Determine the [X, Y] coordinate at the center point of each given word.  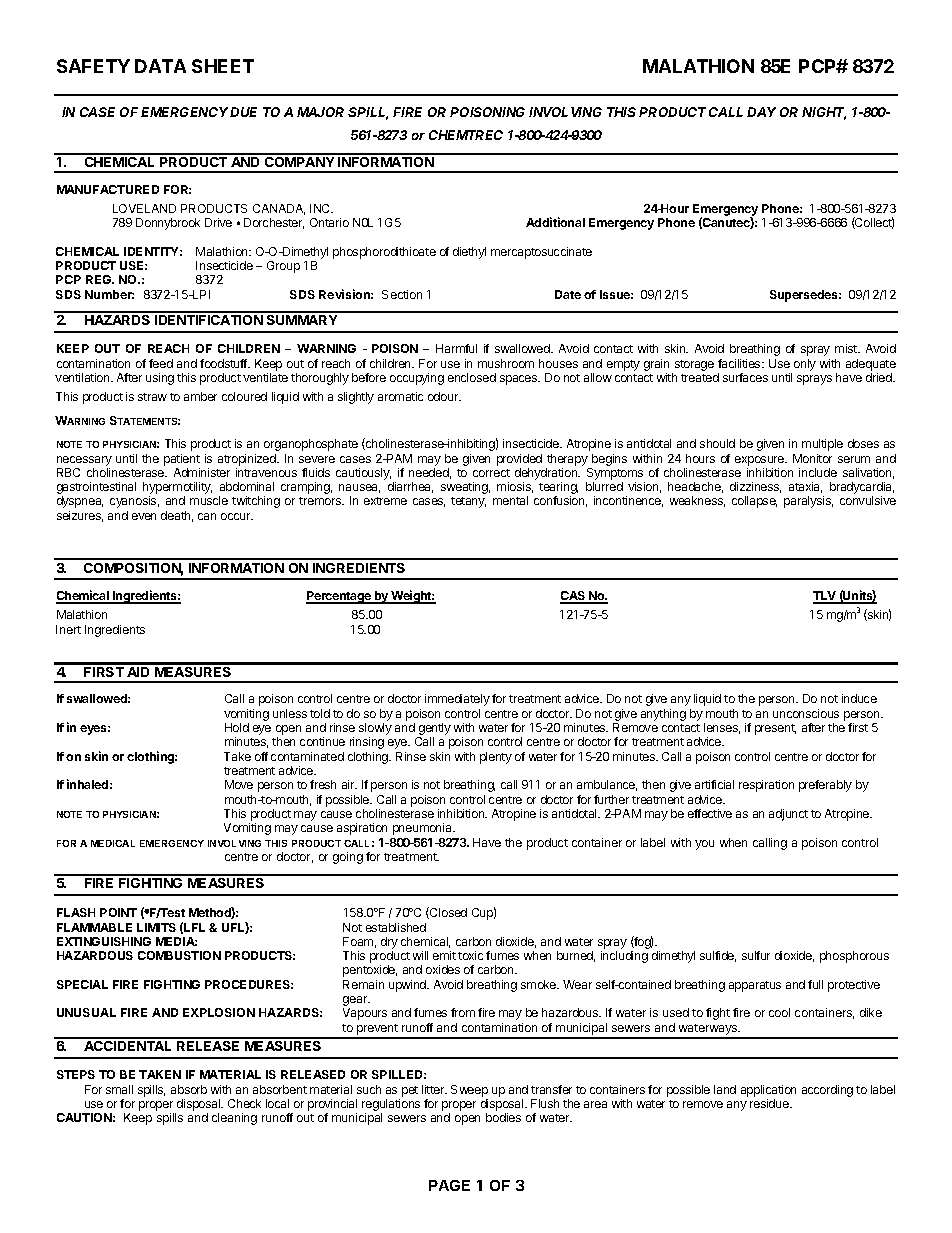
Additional [555, 222]
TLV [825, 597]
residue [770, 1103]
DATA [160, 66]
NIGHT [824, 113]
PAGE [449, 1185]
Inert [68, 629]
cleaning [234, 1119]
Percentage [340, 597]
